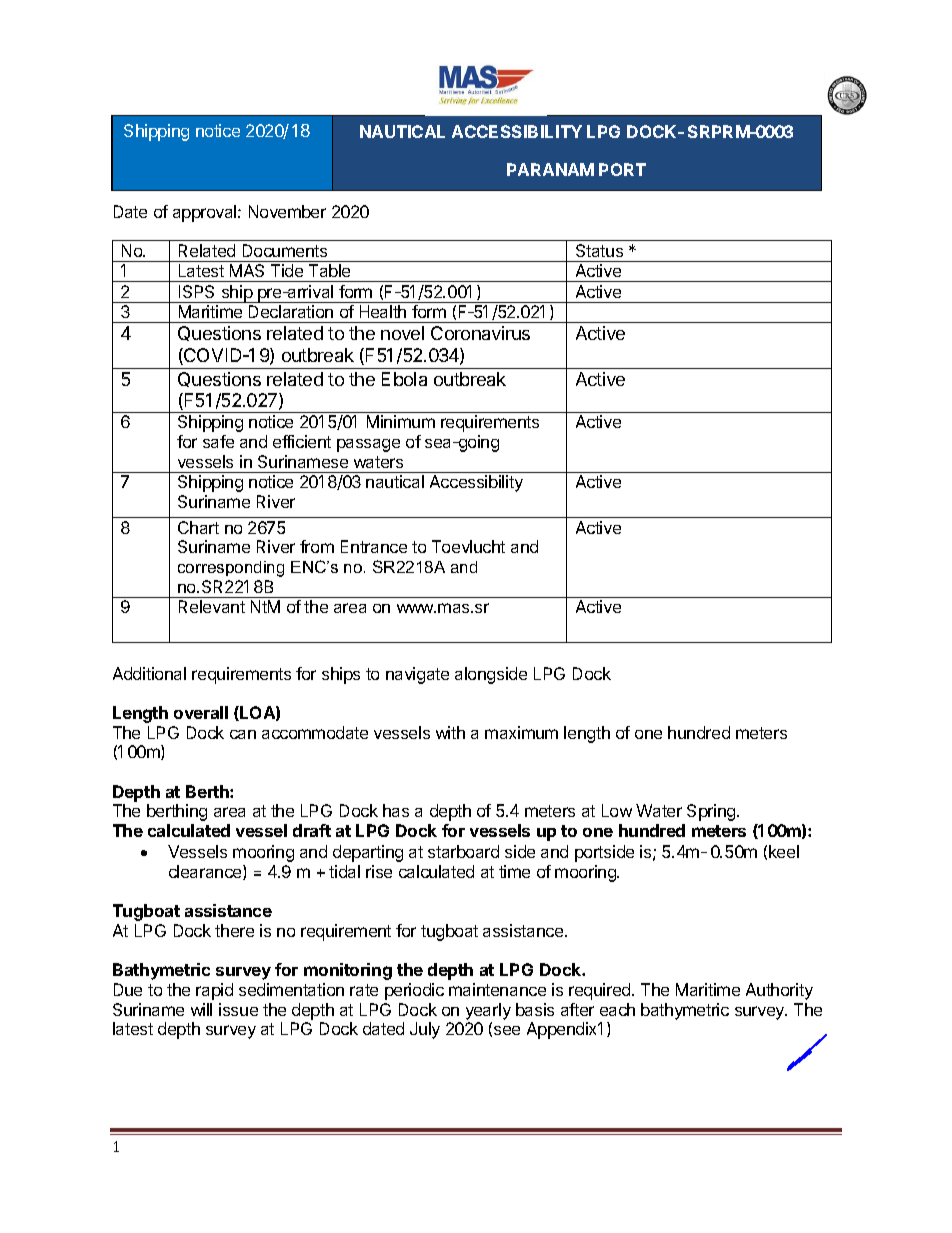 This screenshot has width=952, height=1233. Describe the element at coordinates (463, 851) in the screenshot. I see `starboard` at that location.
